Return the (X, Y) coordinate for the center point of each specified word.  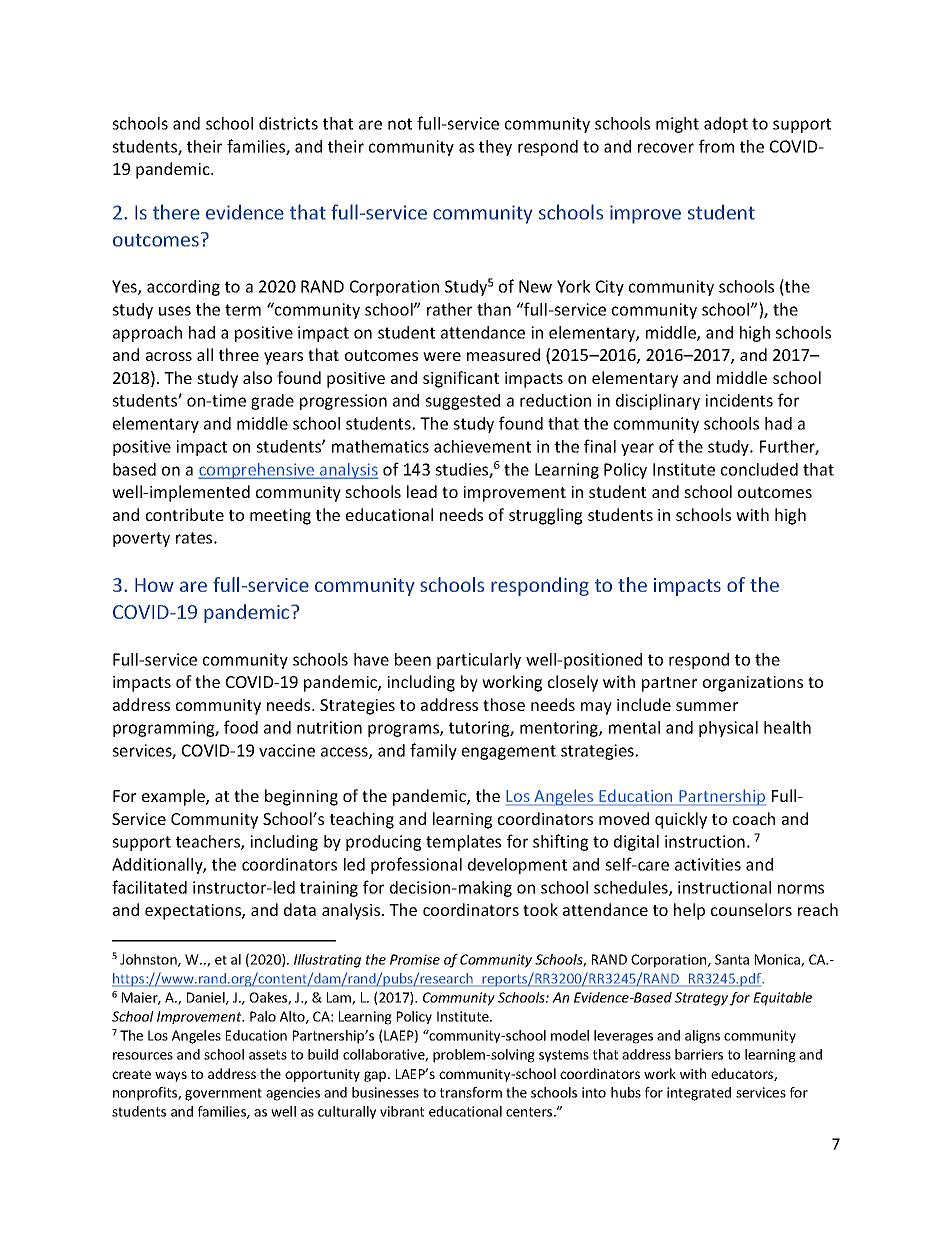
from (716, 146)
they (495, 148)
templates (463, 843)
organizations (753, 684)
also (257, 377)
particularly (479, 661)
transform (471, 1092)
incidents (739, 400)
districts (288, 123)
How (154, 585)
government (223, 1094)
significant (461, 379)
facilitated (149, 887)
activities (708, 864)
